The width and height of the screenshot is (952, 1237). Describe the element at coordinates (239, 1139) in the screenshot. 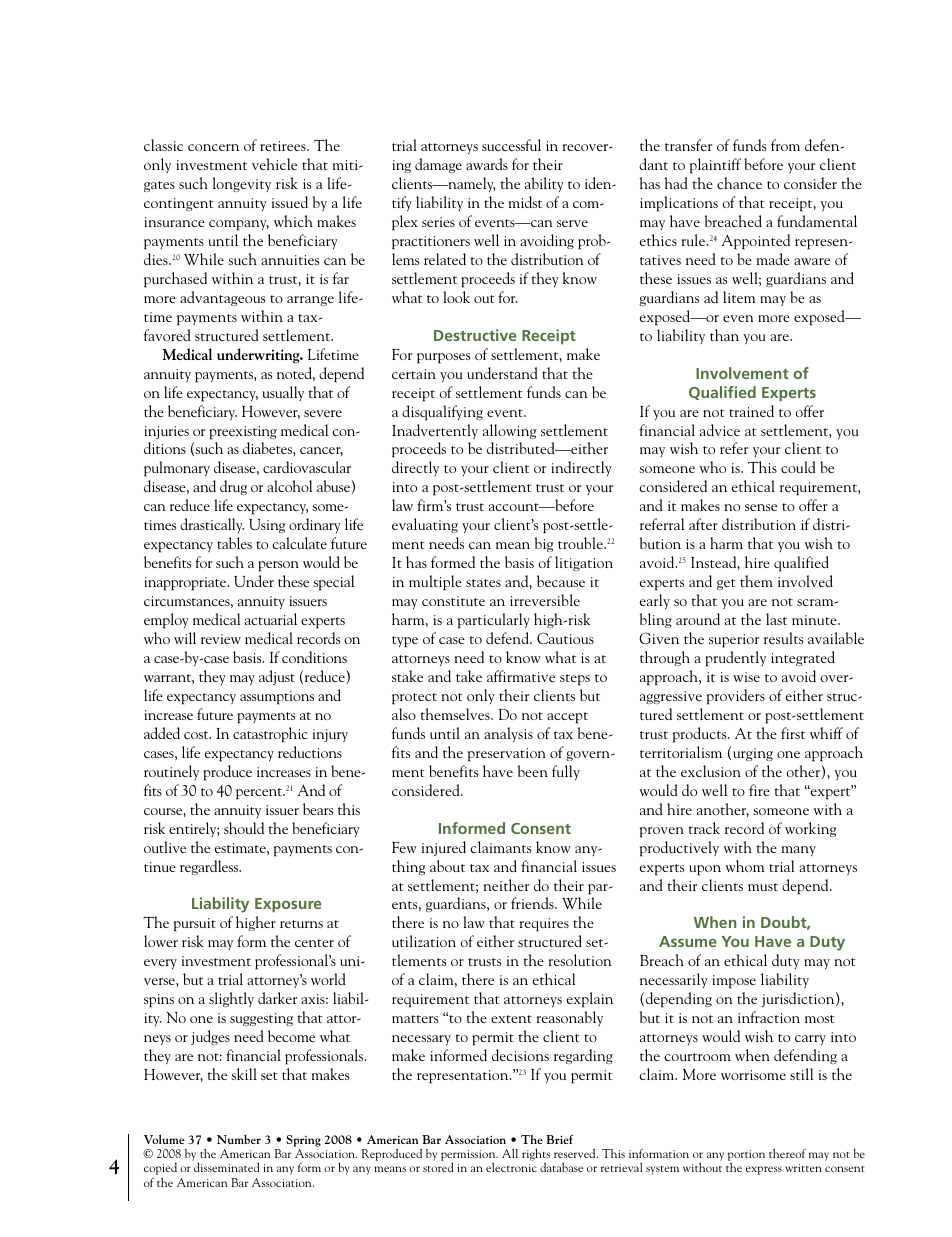

I see `Number` at that location.
